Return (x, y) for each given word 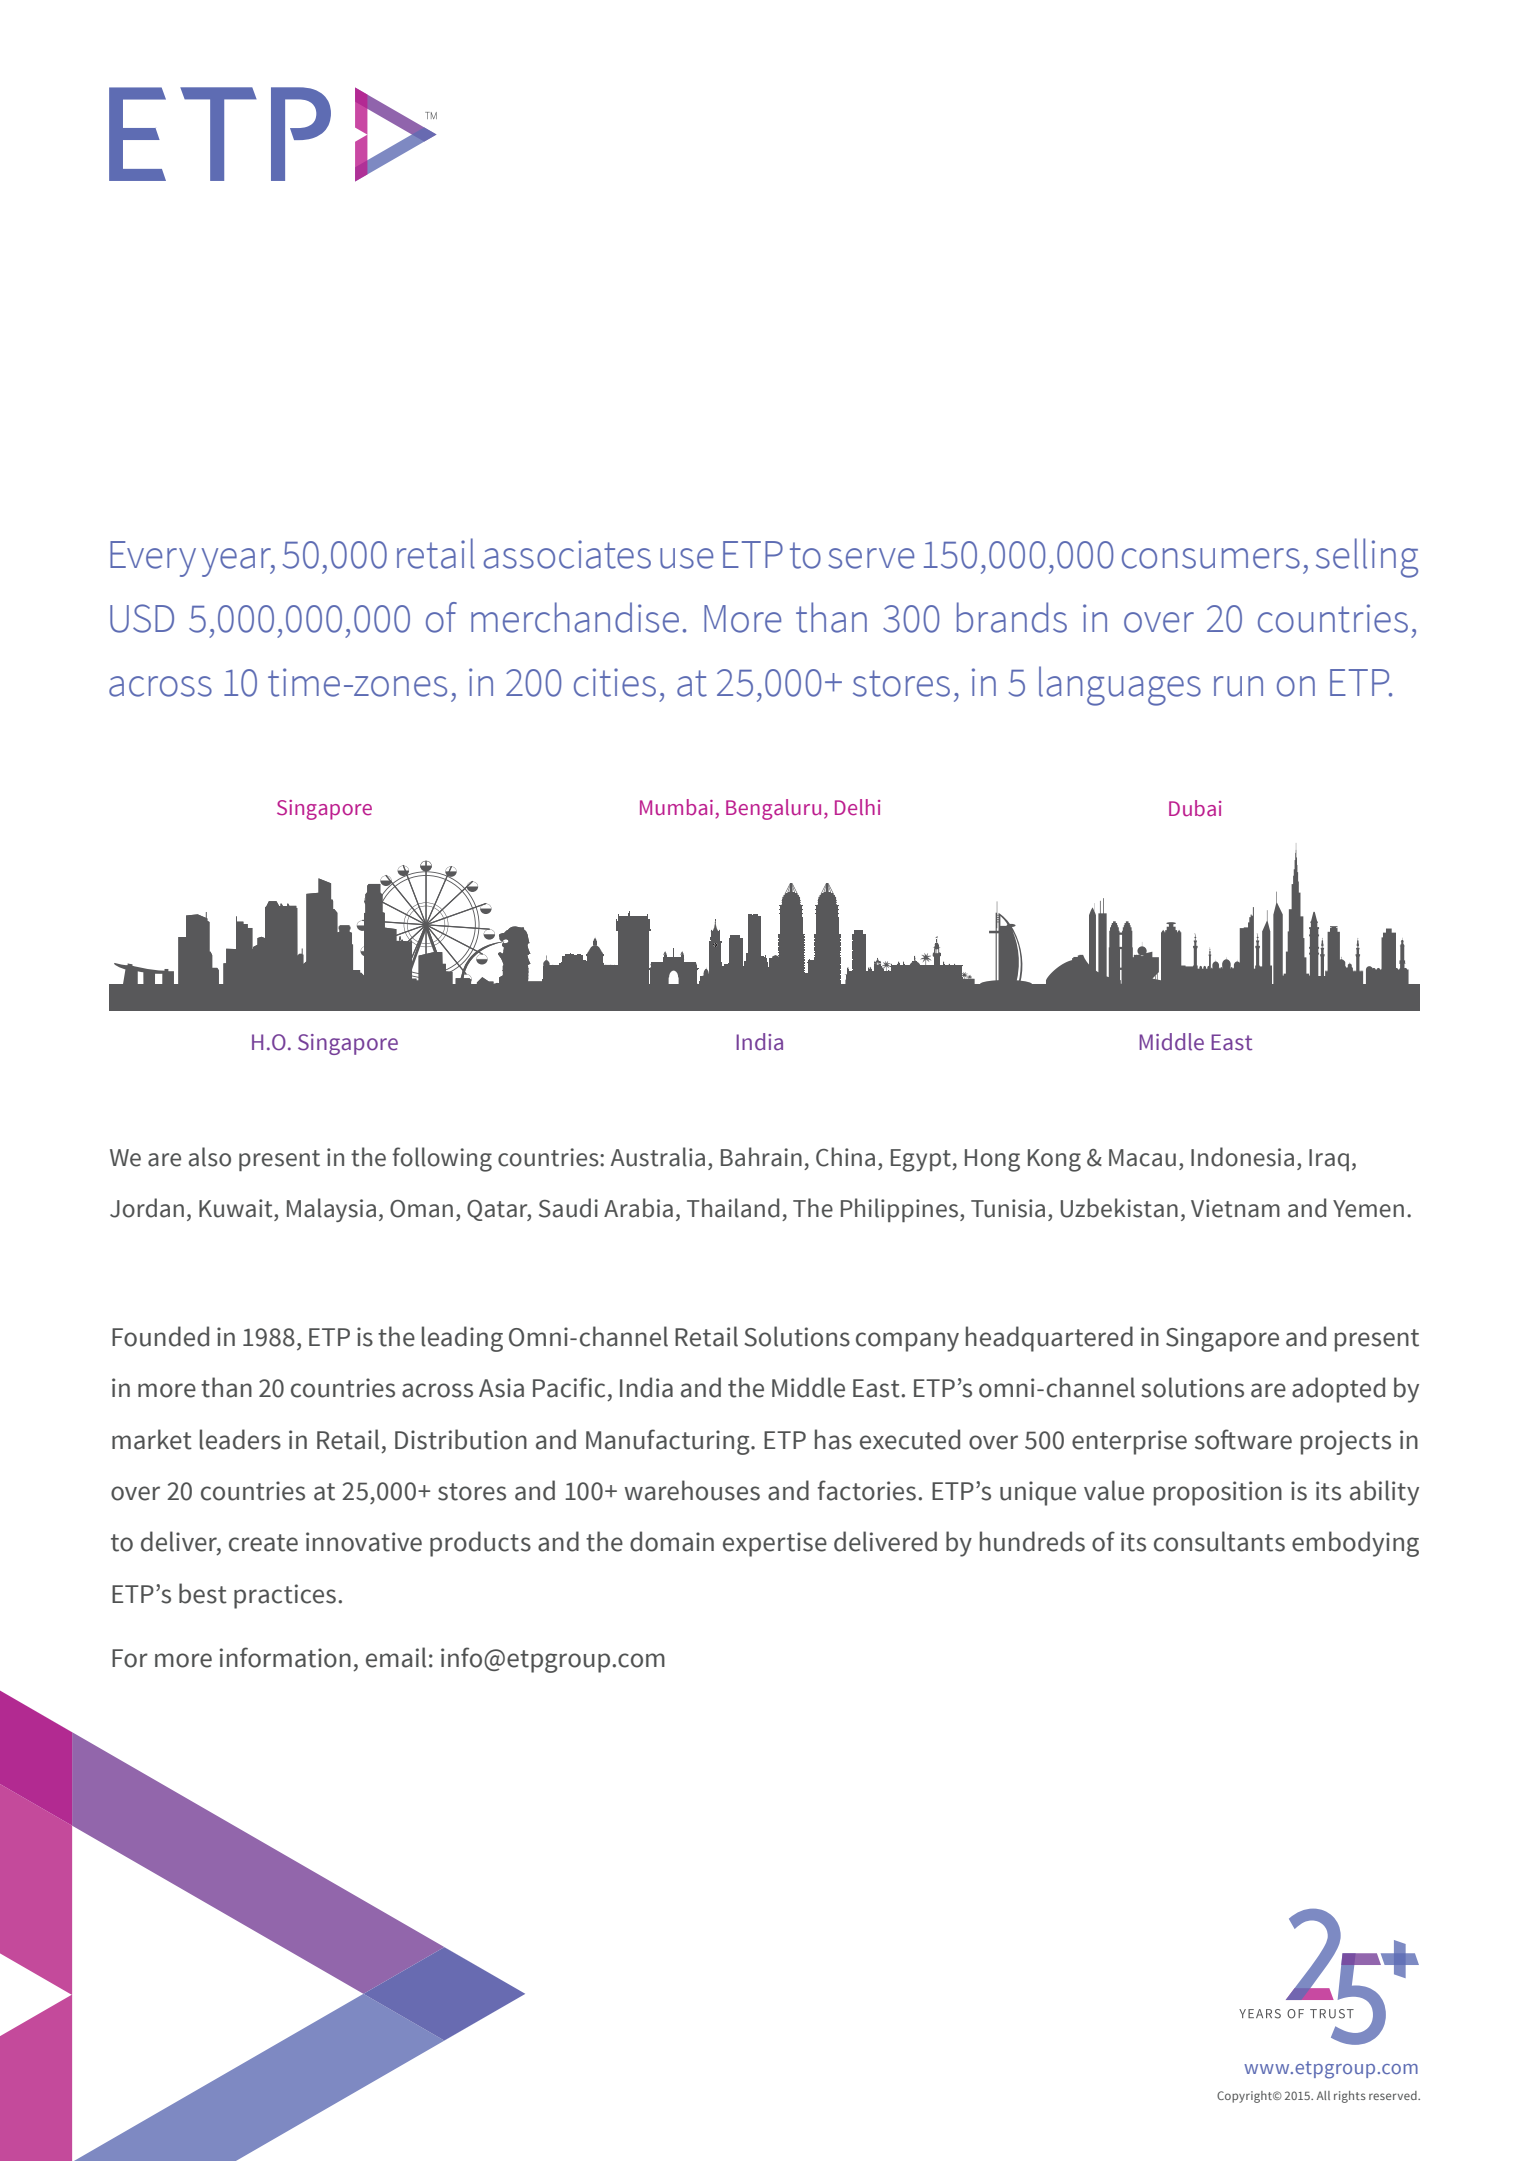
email (396, 1657)
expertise (775, 1544)
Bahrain (761, 1157)
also (210, 1157)
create (263, 1543)
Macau (1142, 1158)
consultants (1219, 1541)
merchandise (575, 617)
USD (142, 618)
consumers (1211, 558)
